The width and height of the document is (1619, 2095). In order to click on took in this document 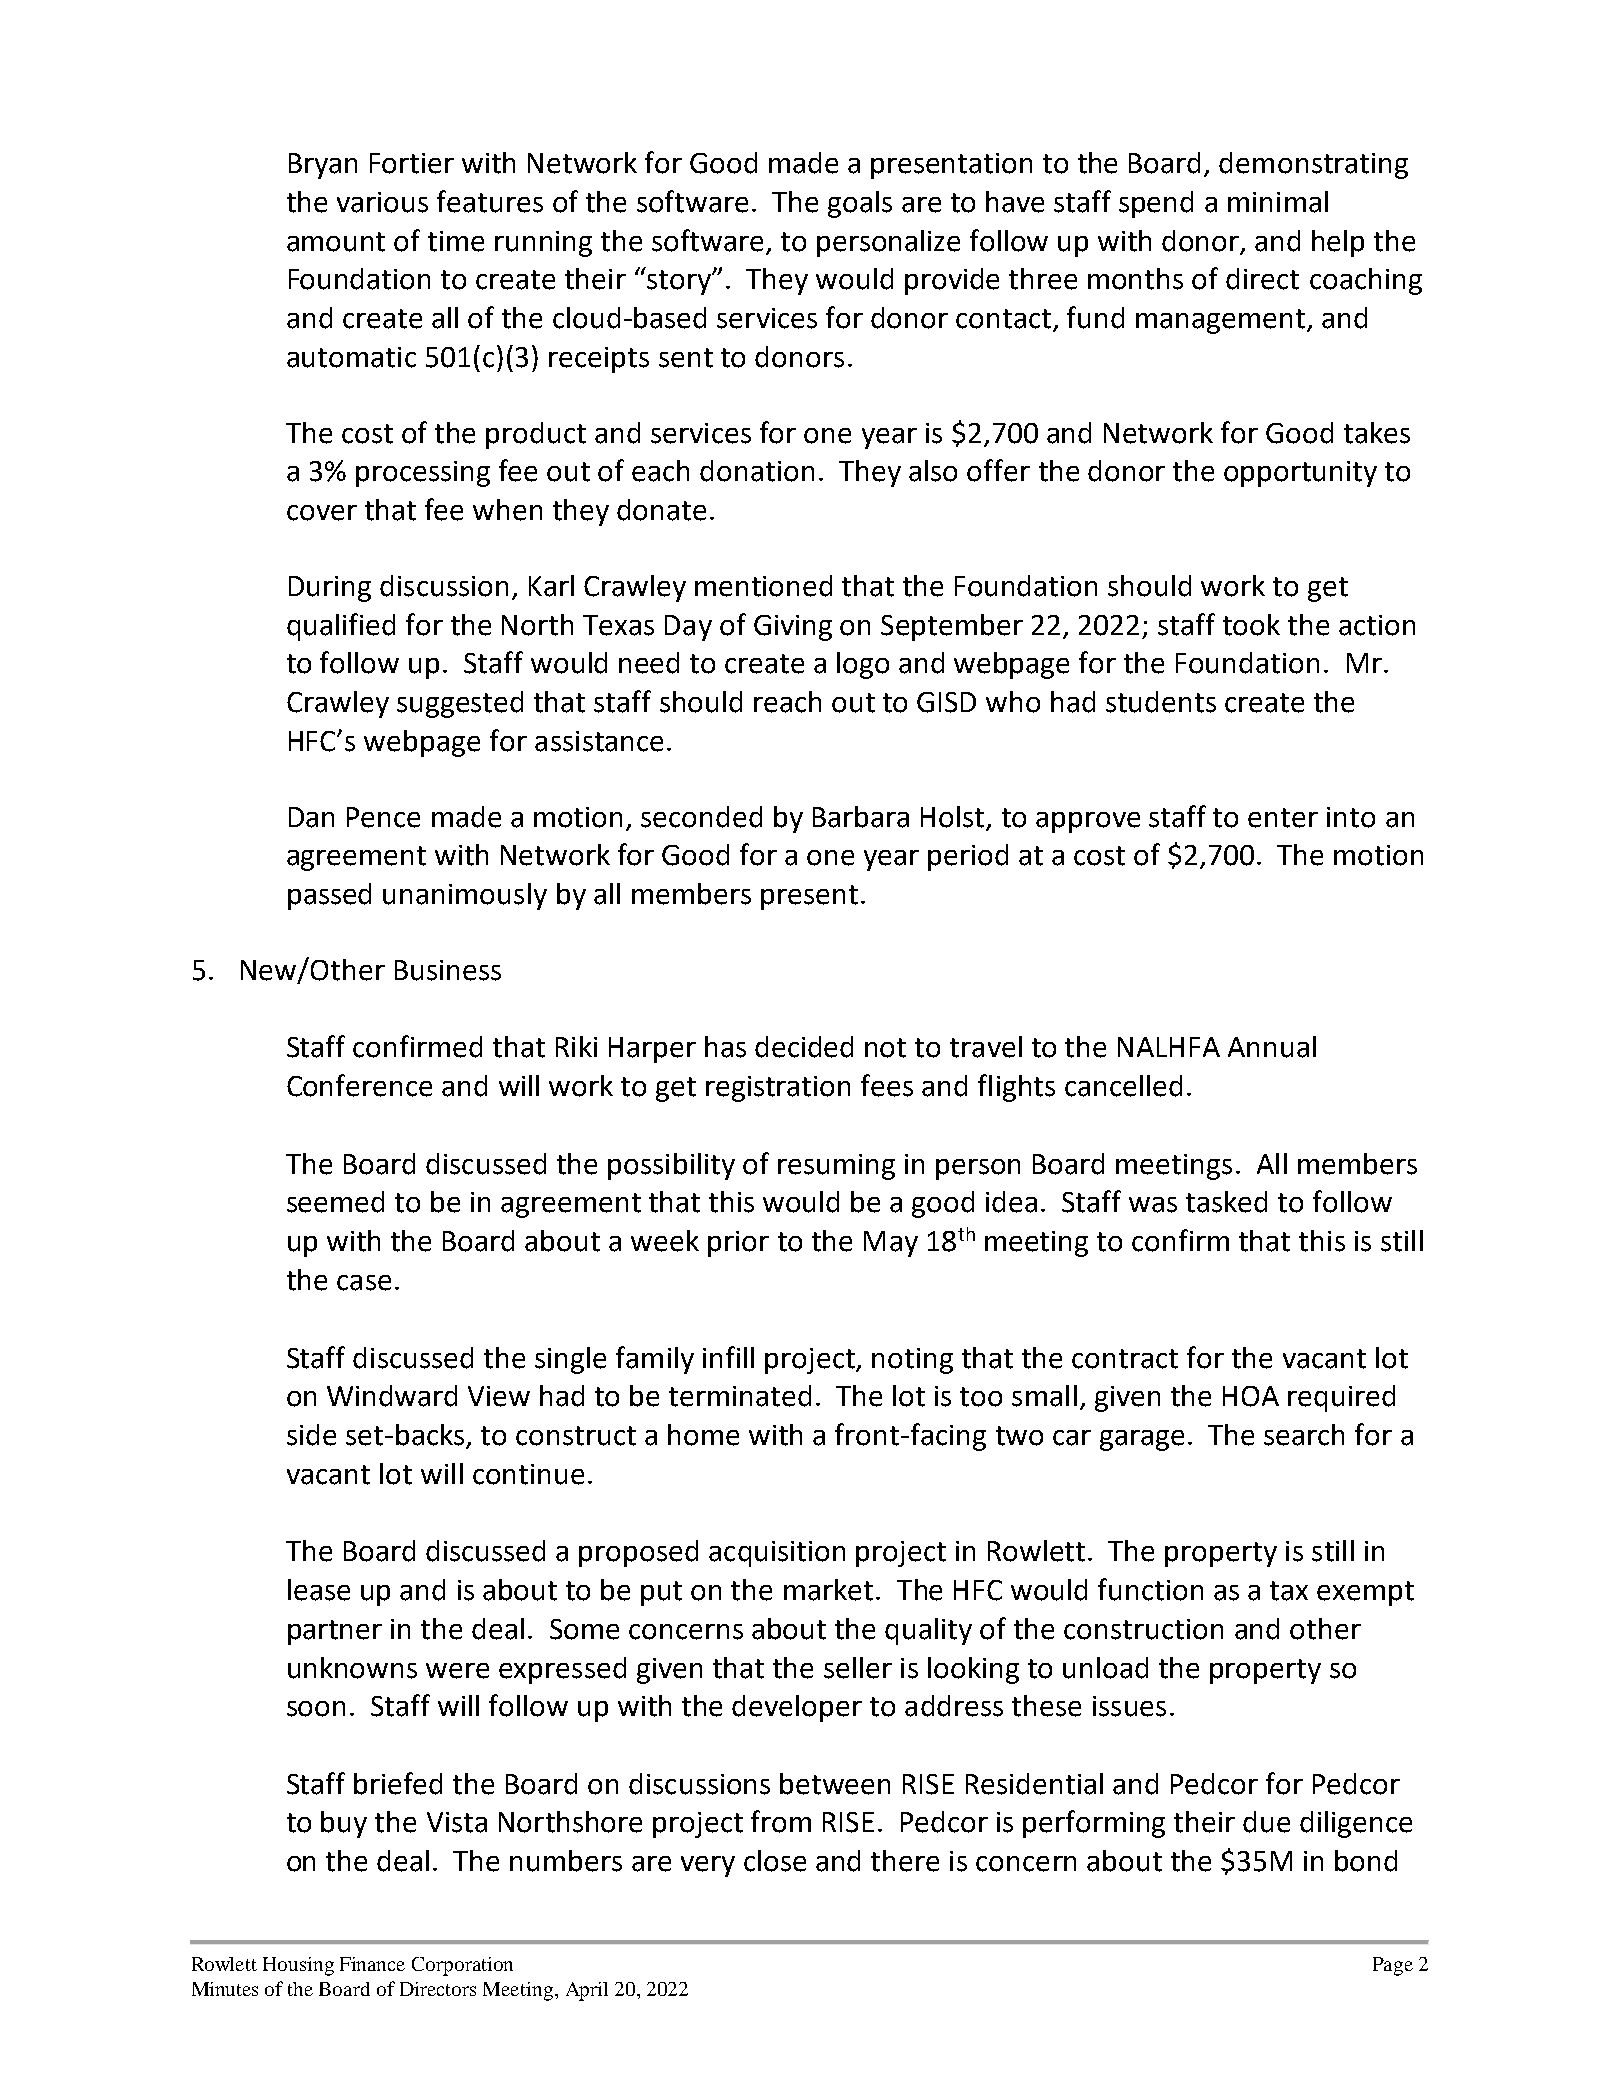, I will do `click(1251, 625)`.
